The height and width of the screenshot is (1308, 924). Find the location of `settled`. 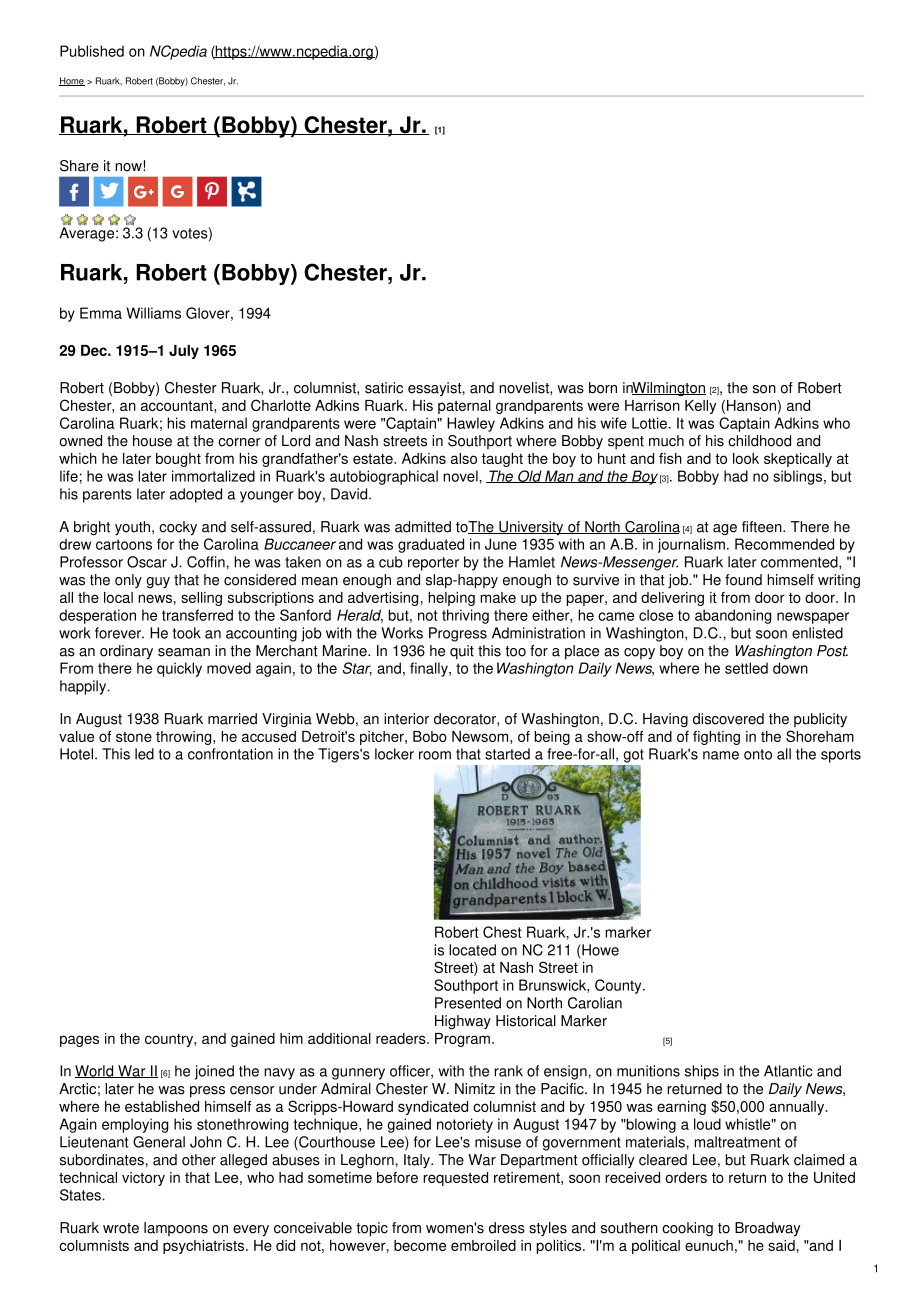

settled is located at coordinates (746, 668).
